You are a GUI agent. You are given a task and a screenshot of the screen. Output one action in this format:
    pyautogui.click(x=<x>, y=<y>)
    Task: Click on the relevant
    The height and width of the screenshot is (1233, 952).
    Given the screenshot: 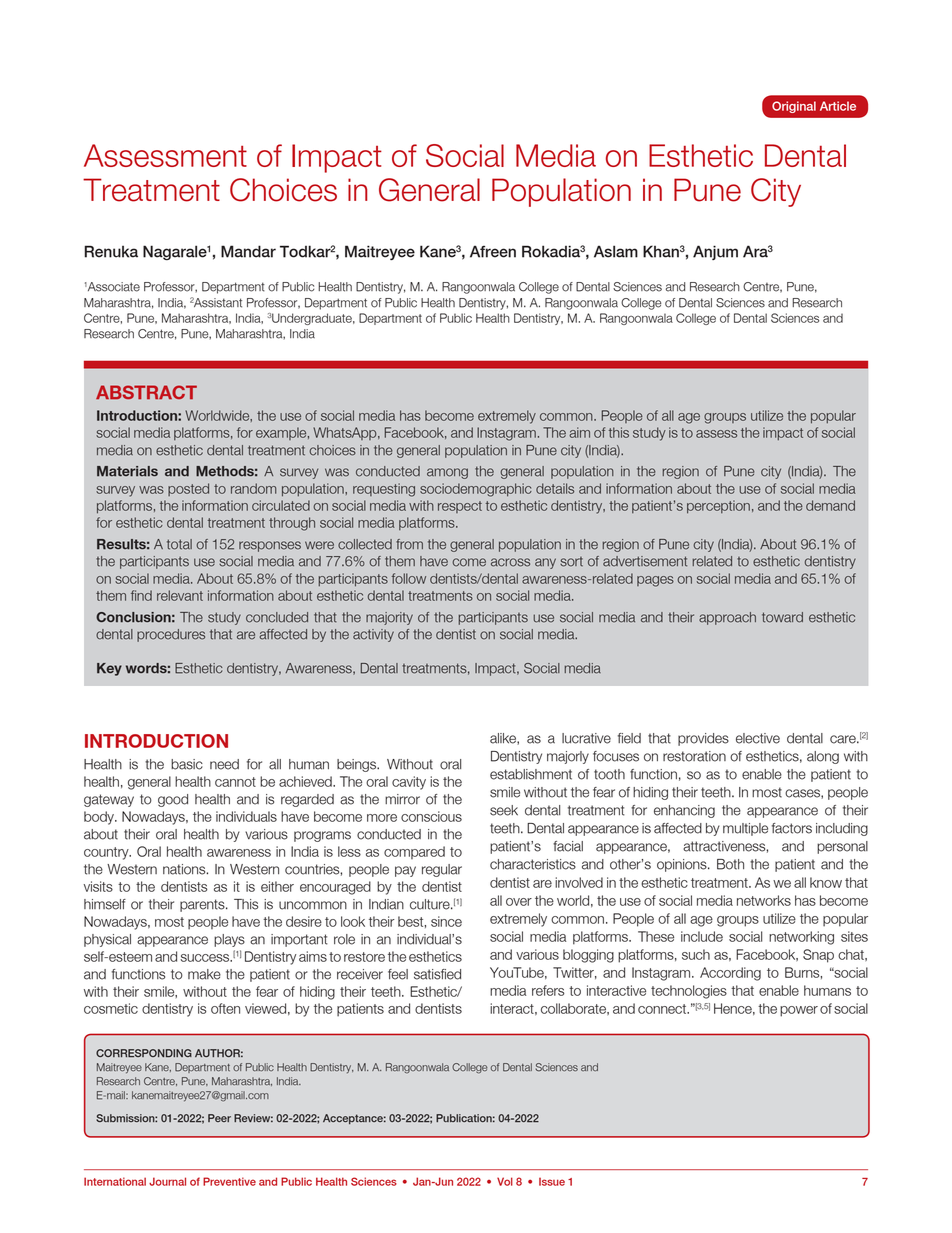 What is the action you would take?
    pyautogui.click(x=180, y=595)
